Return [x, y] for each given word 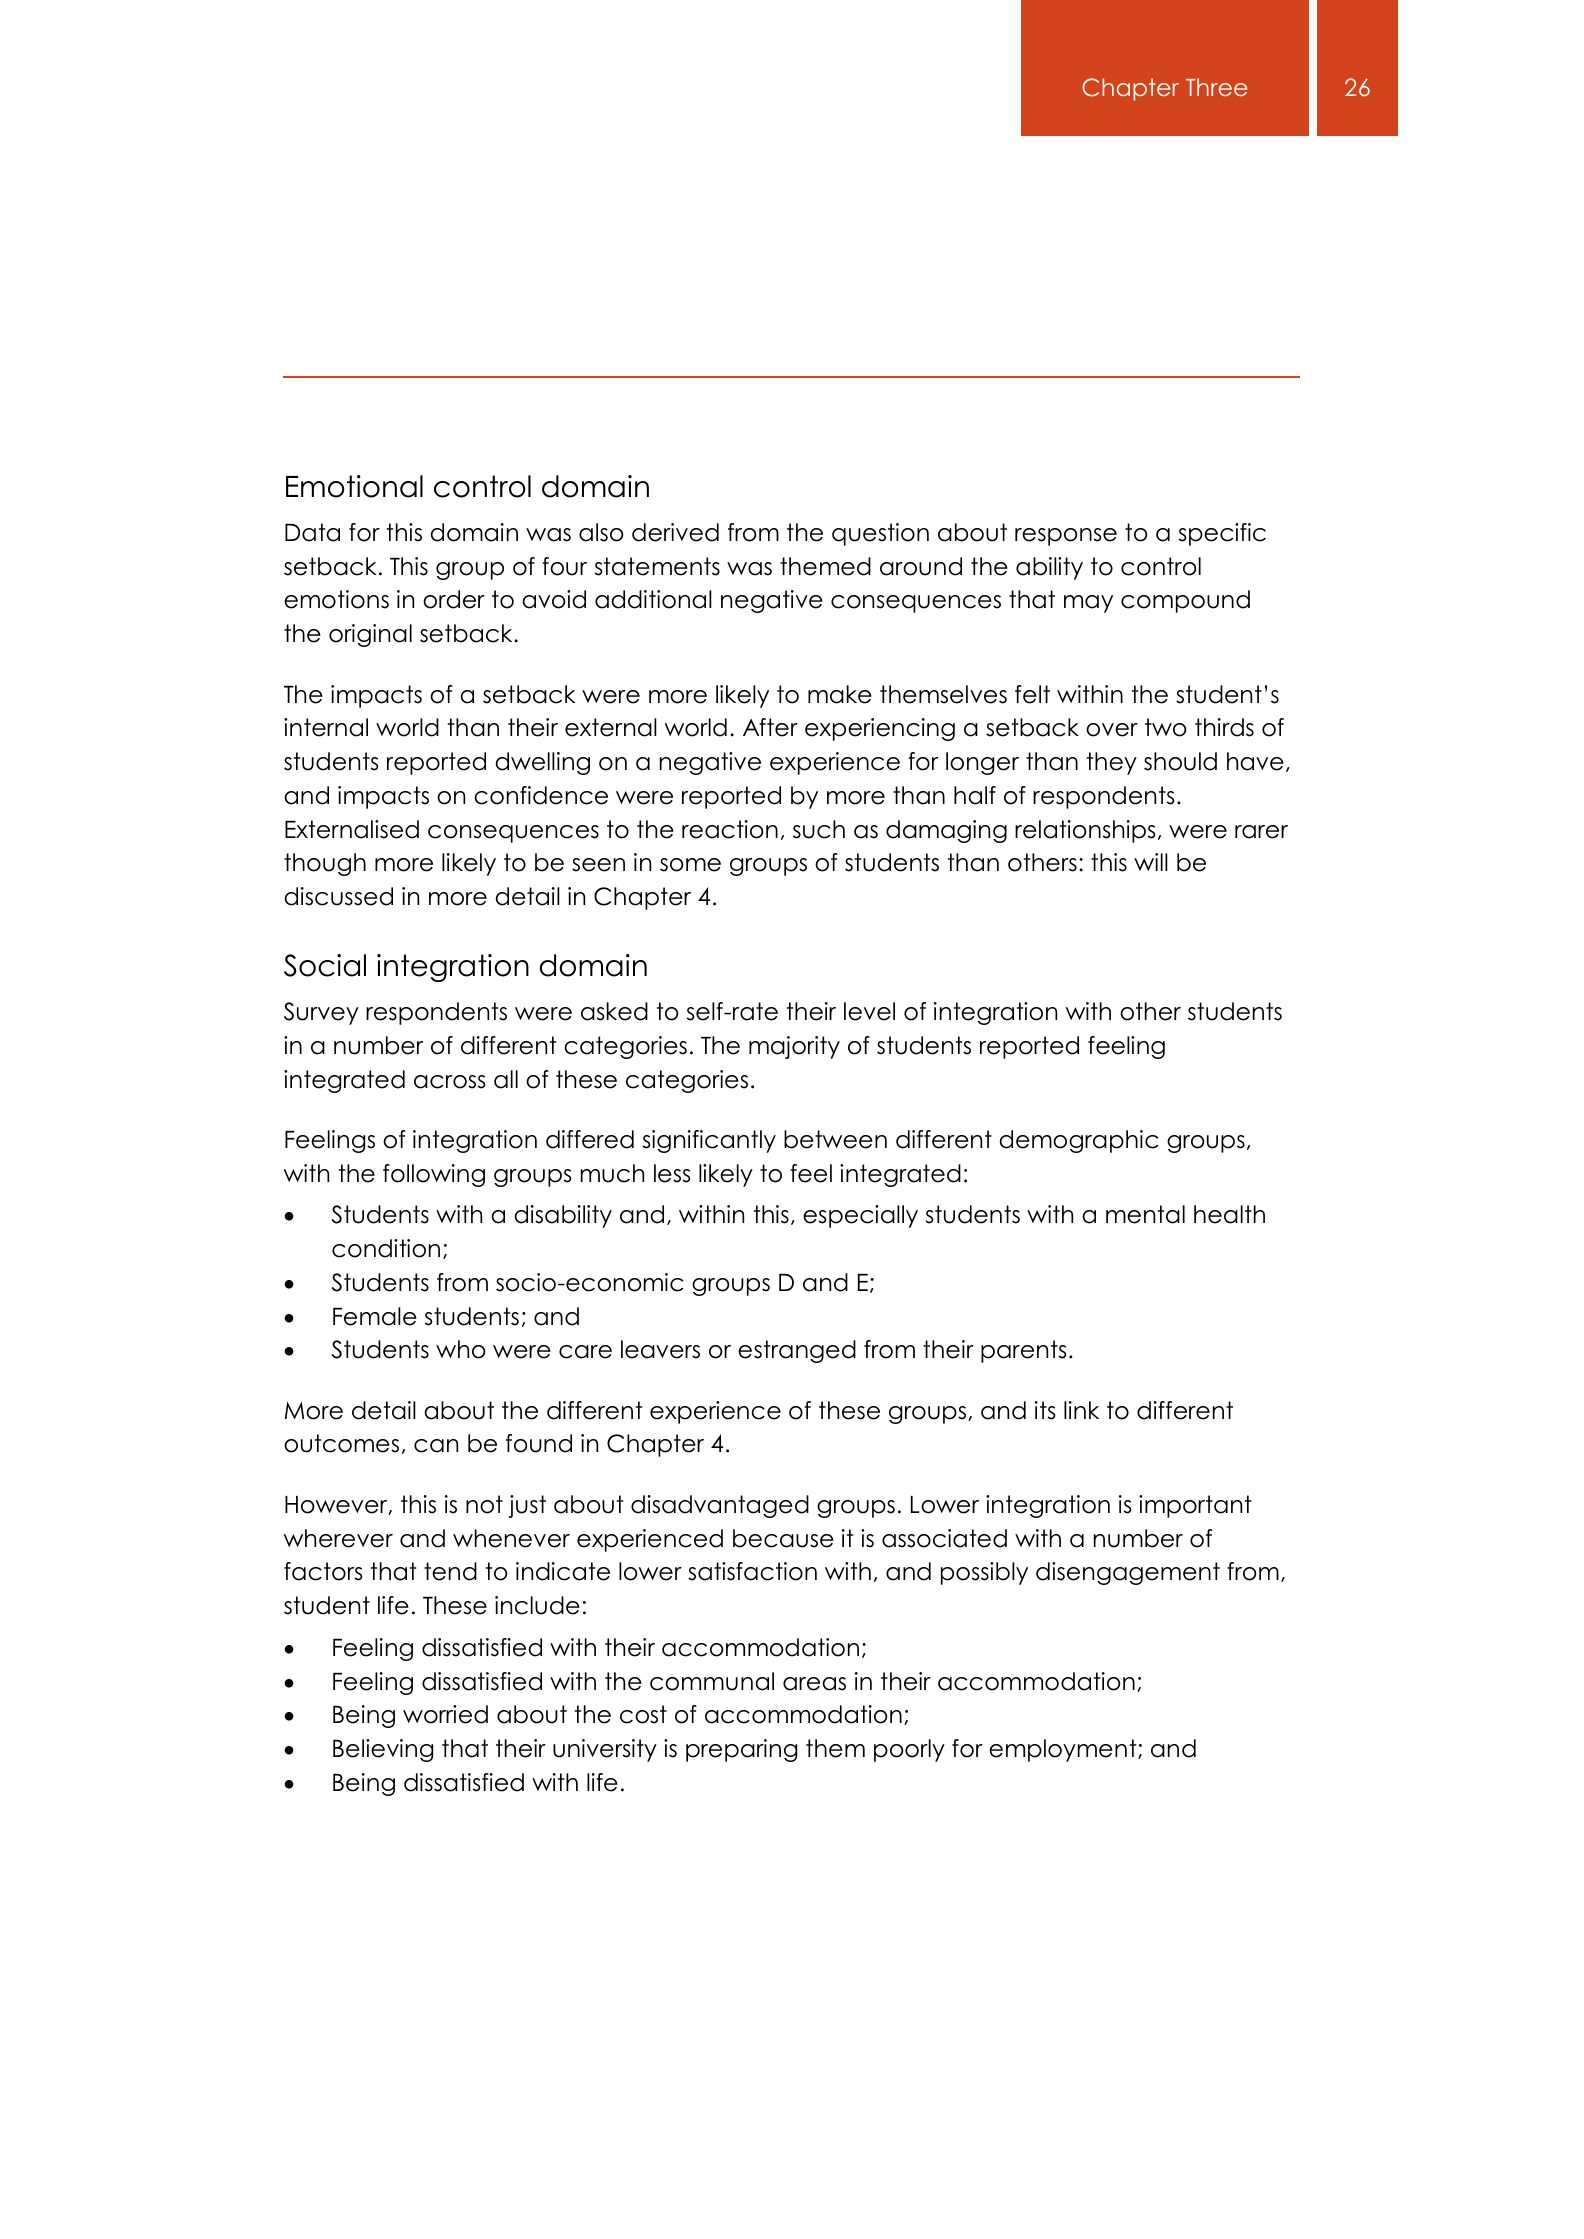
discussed [338, 896]
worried [445, 1714]
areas [814, 1684]
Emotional [354, 486]
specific [1222, 534]
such [819, 829]
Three [1216, 87]
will [1151, 862]
